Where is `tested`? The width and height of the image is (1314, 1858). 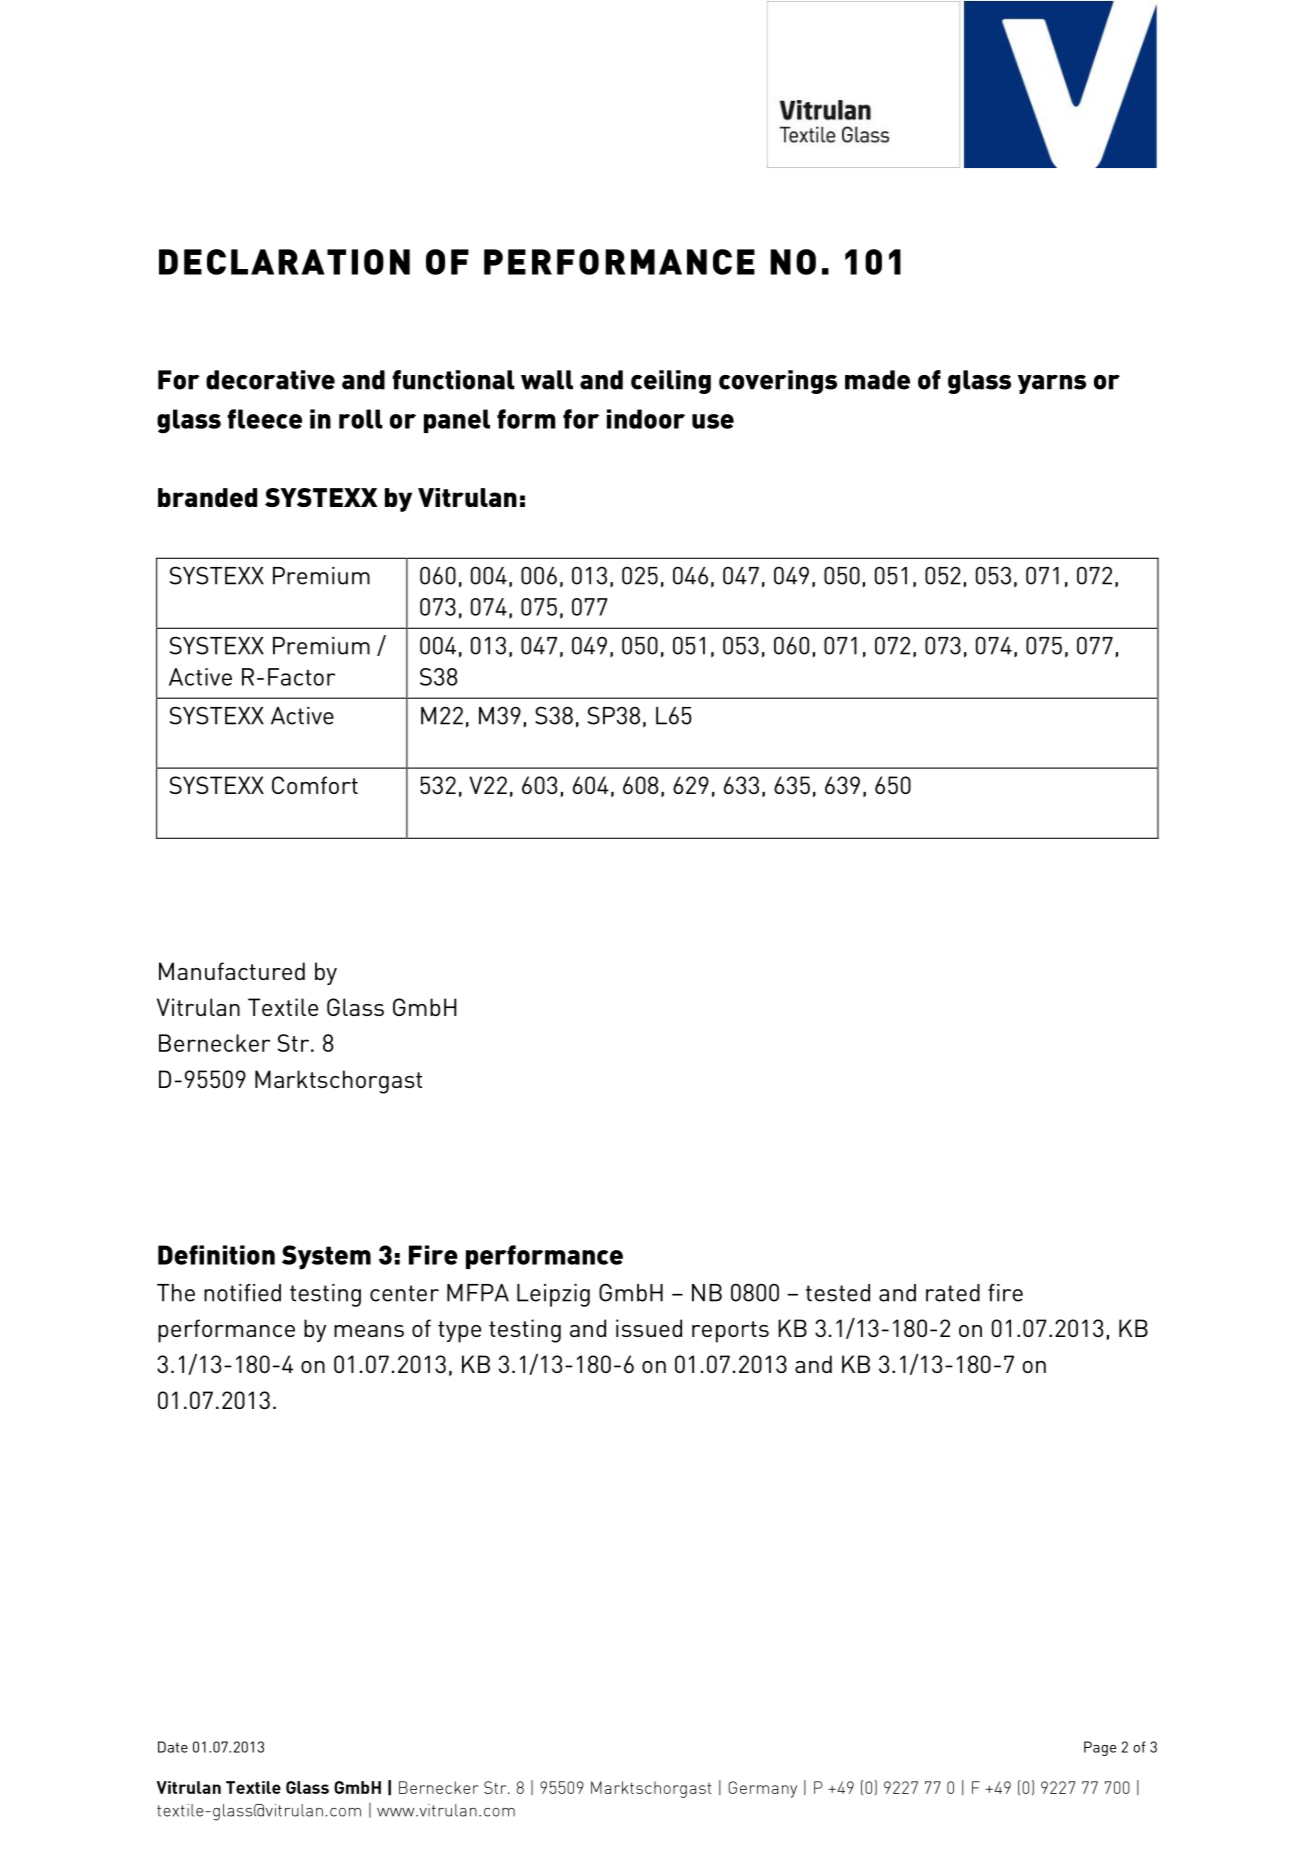 tested is located at coordinates (838, 1293).
